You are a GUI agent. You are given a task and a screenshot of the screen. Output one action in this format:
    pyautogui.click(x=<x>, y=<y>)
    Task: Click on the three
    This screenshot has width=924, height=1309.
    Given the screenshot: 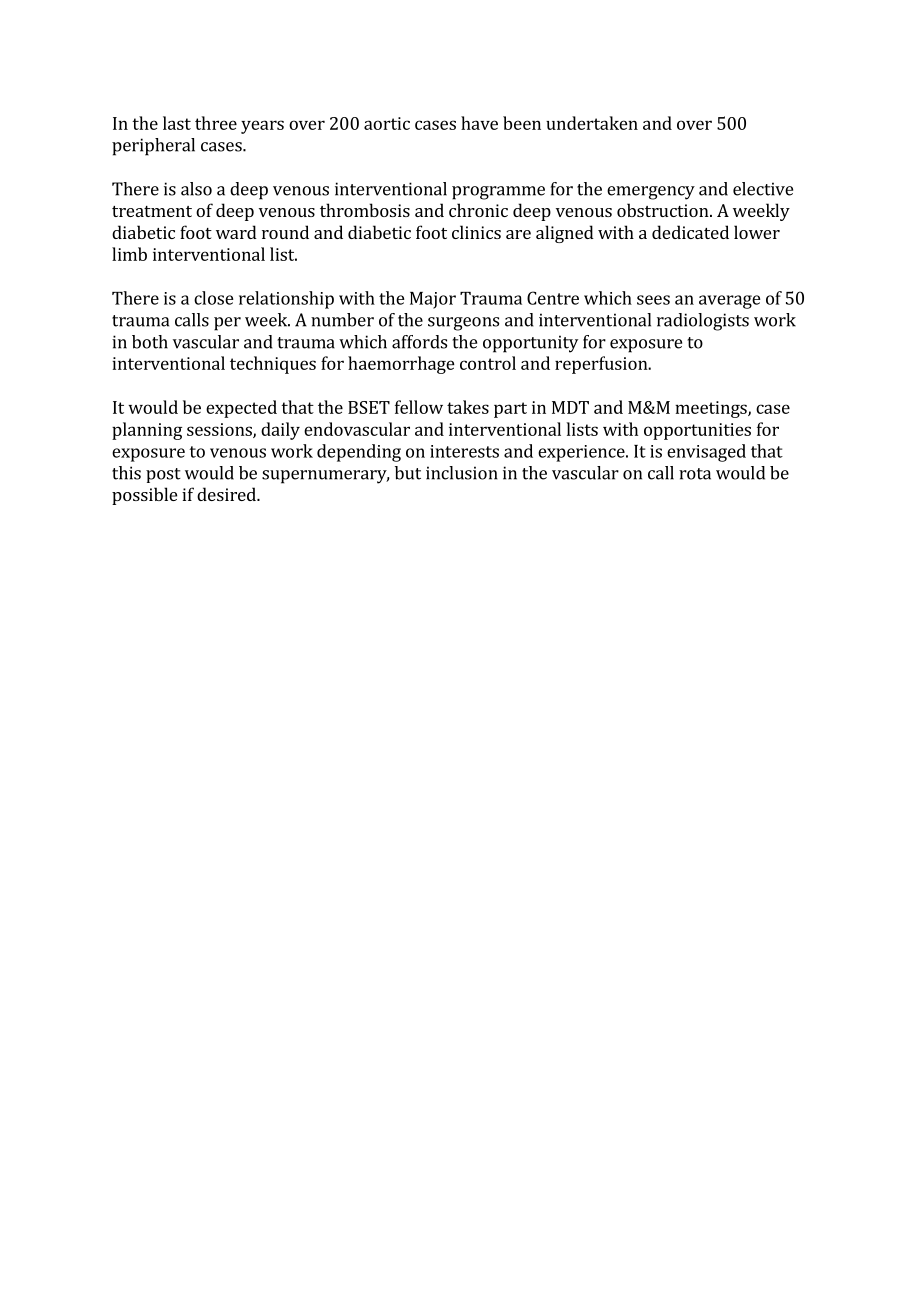 What is the action you would take?
    pyautogui.click(x=216, y=123)
